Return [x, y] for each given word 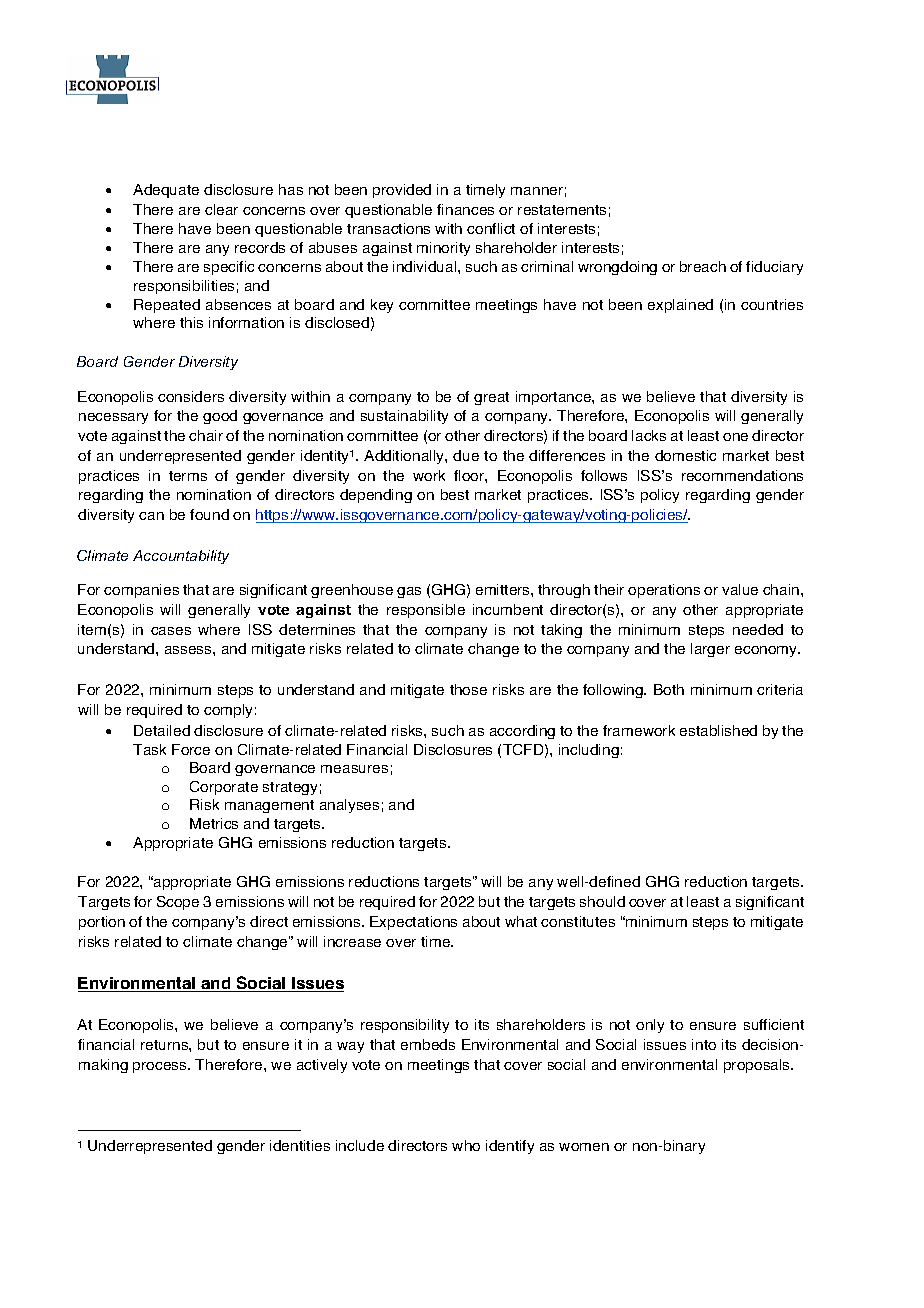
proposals [758, 1066]
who [466, 1145]
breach [703, 266]
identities [300, 1145]
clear [221, 209]
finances [465, 209]
